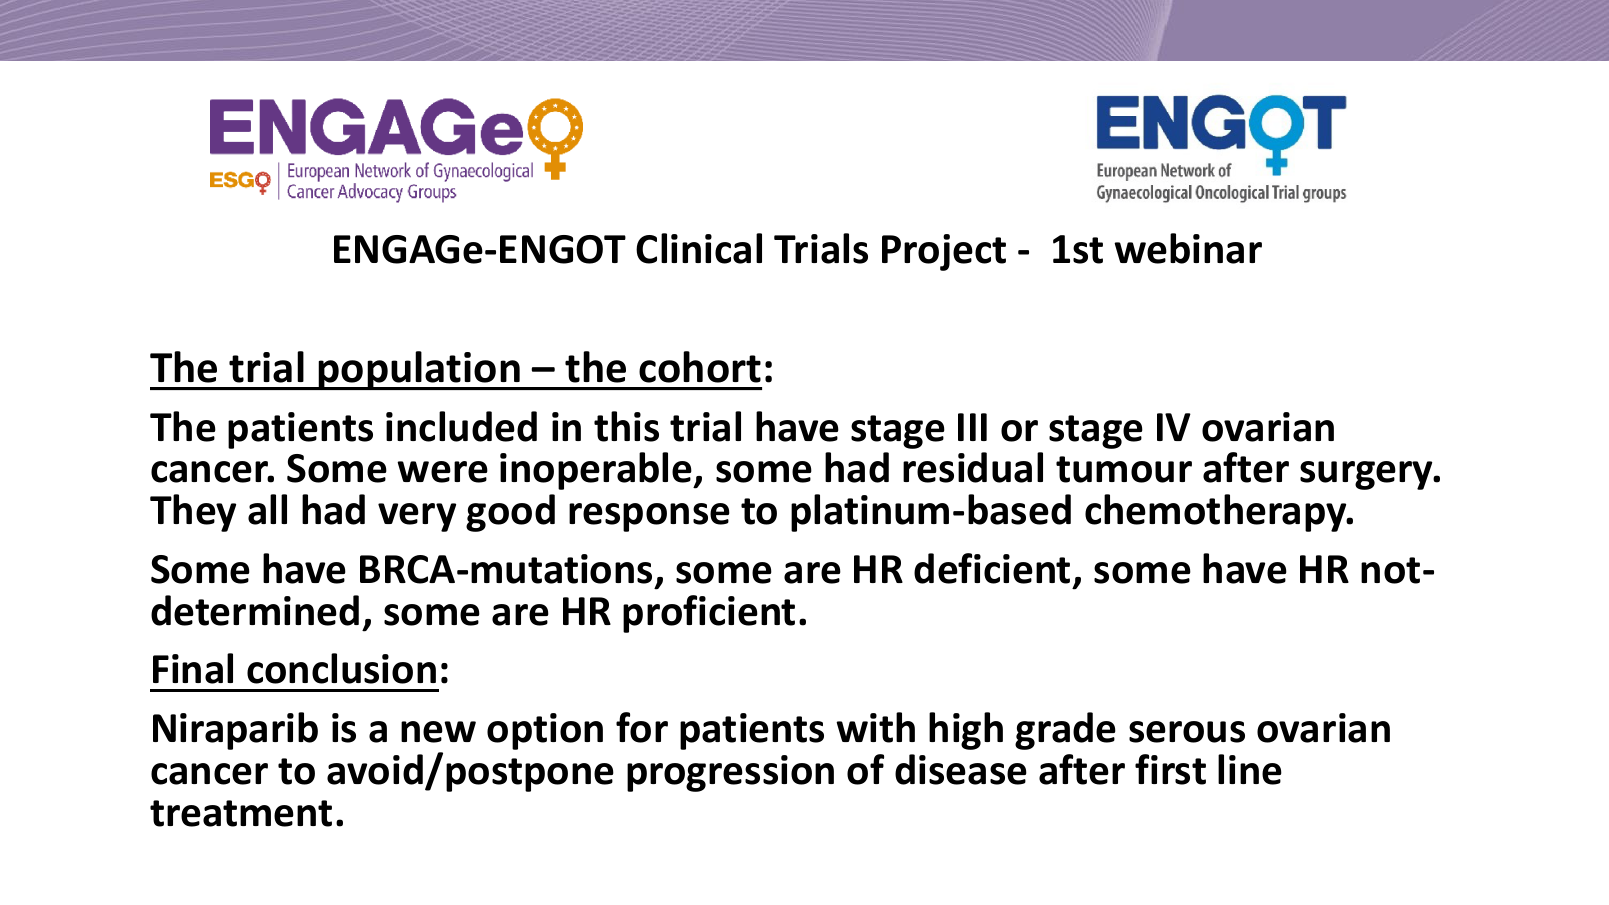 The image size is (1609, 905). What do you see at coordinates (1217, 513) in the screenshot?
I see `chemotherapy` at bounding box center [1217, 513].
